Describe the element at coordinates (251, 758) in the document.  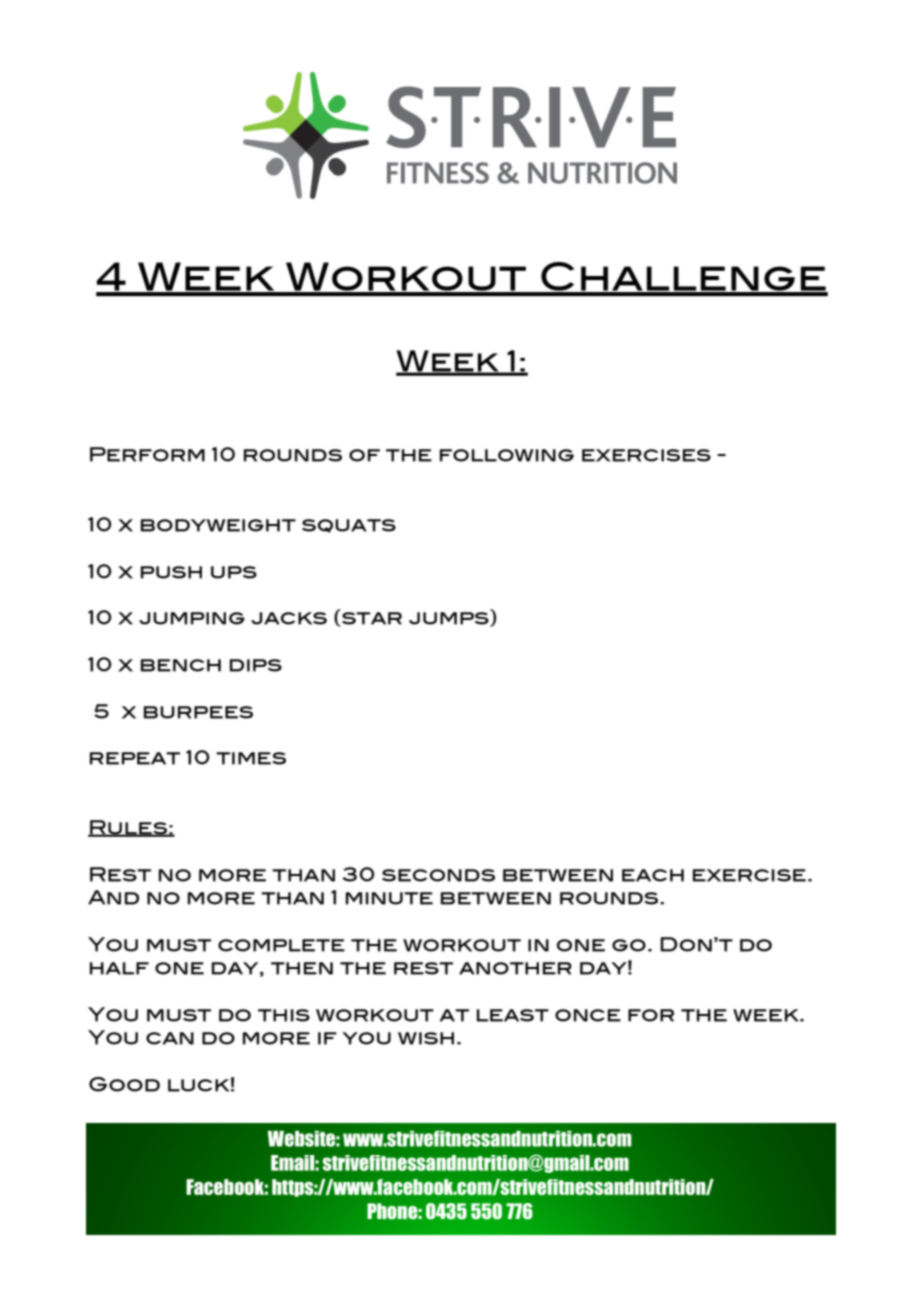
I see `times` at that location.
